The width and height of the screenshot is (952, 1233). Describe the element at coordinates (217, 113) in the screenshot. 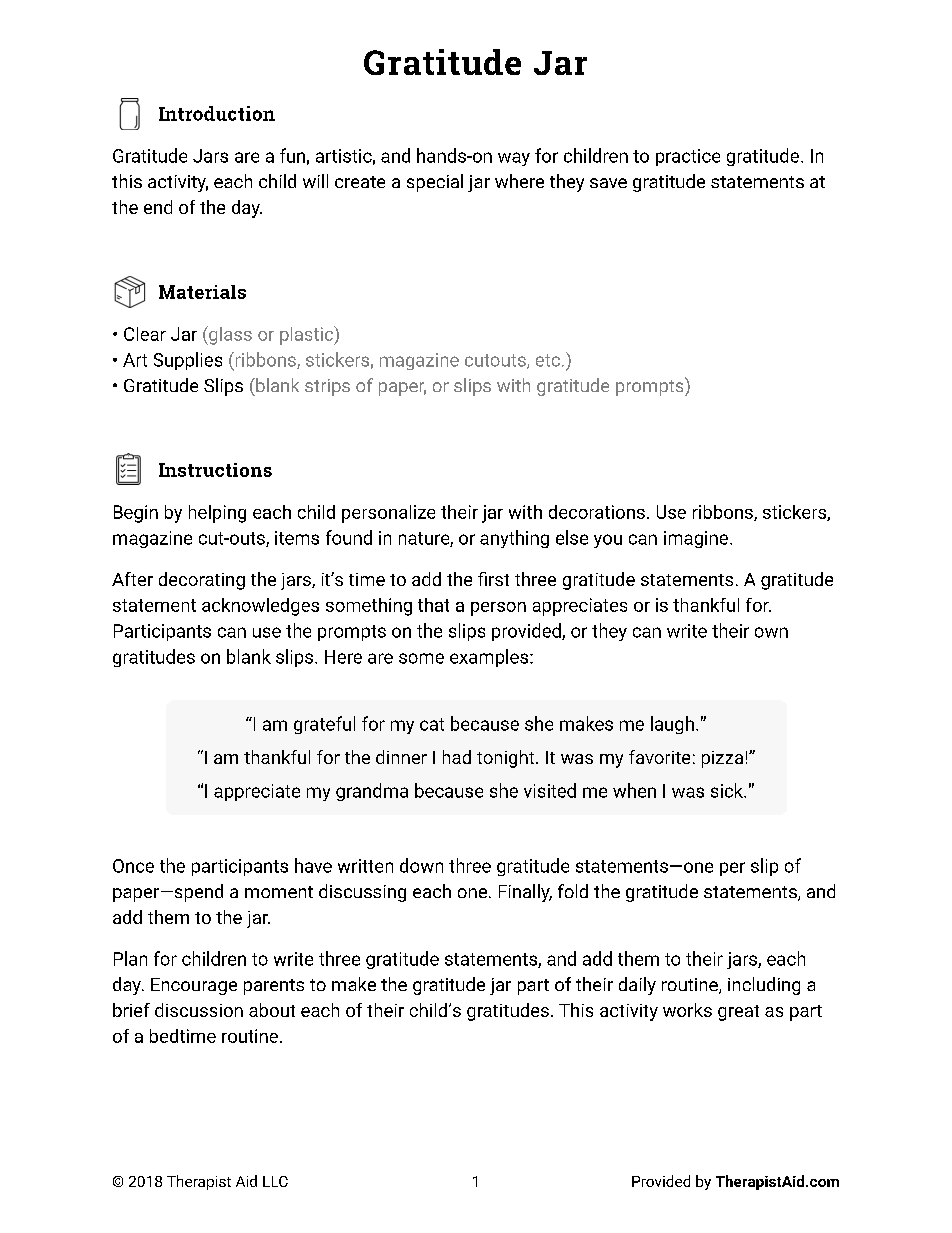

I see `Introduction` at that location.
